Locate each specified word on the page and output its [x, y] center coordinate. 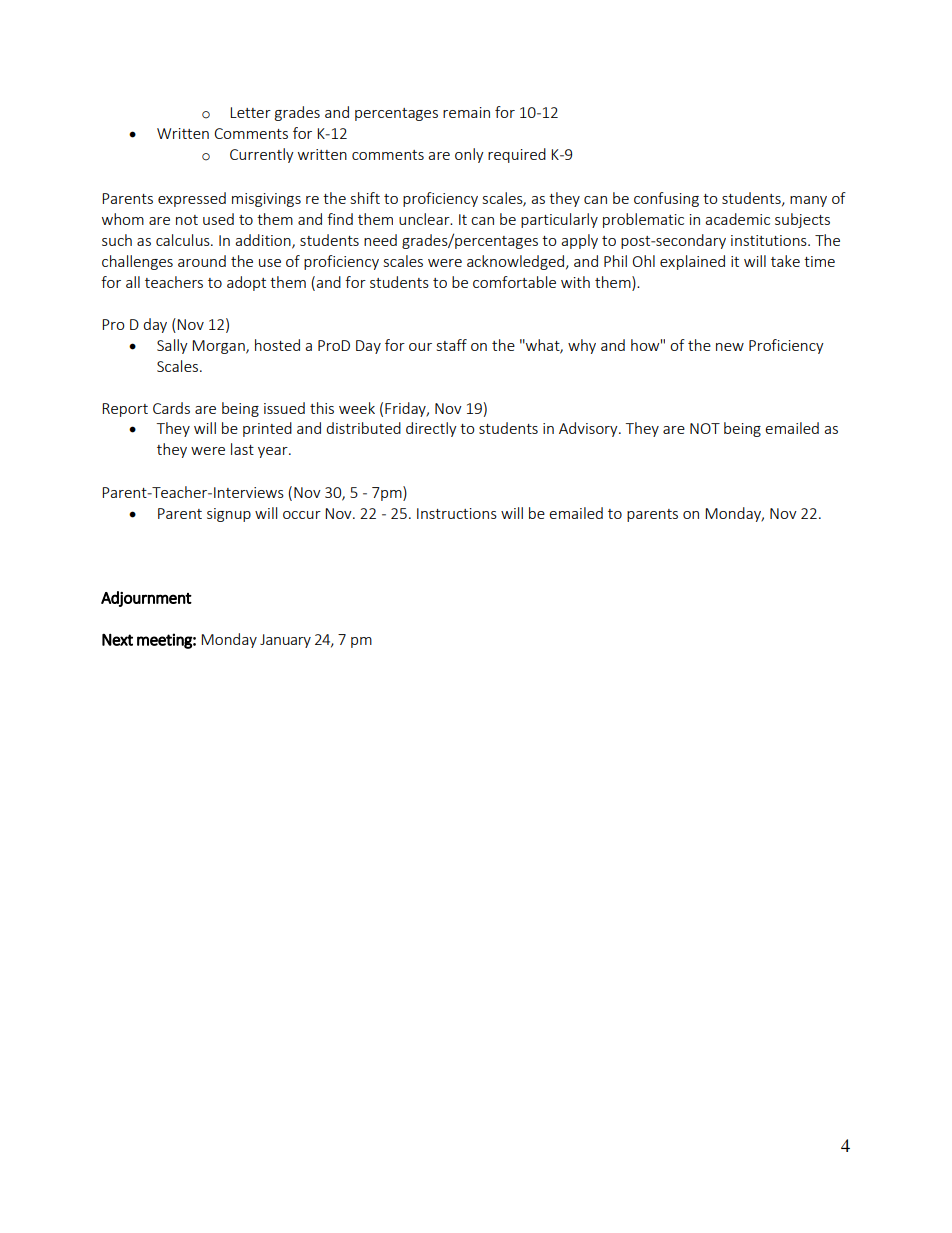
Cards [171, 408]
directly [431, 429]
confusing [666, 199]
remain [466, 112]
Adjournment [146, 599]
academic [737, 219]
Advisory [589, 429]
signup [229, 515]
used [218, 219]
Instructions [457, 513]
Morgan [219, 347]
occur [302, 515]
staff [452, 345]
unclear [425, 219]
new [730, 347]
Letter [250, 112]
